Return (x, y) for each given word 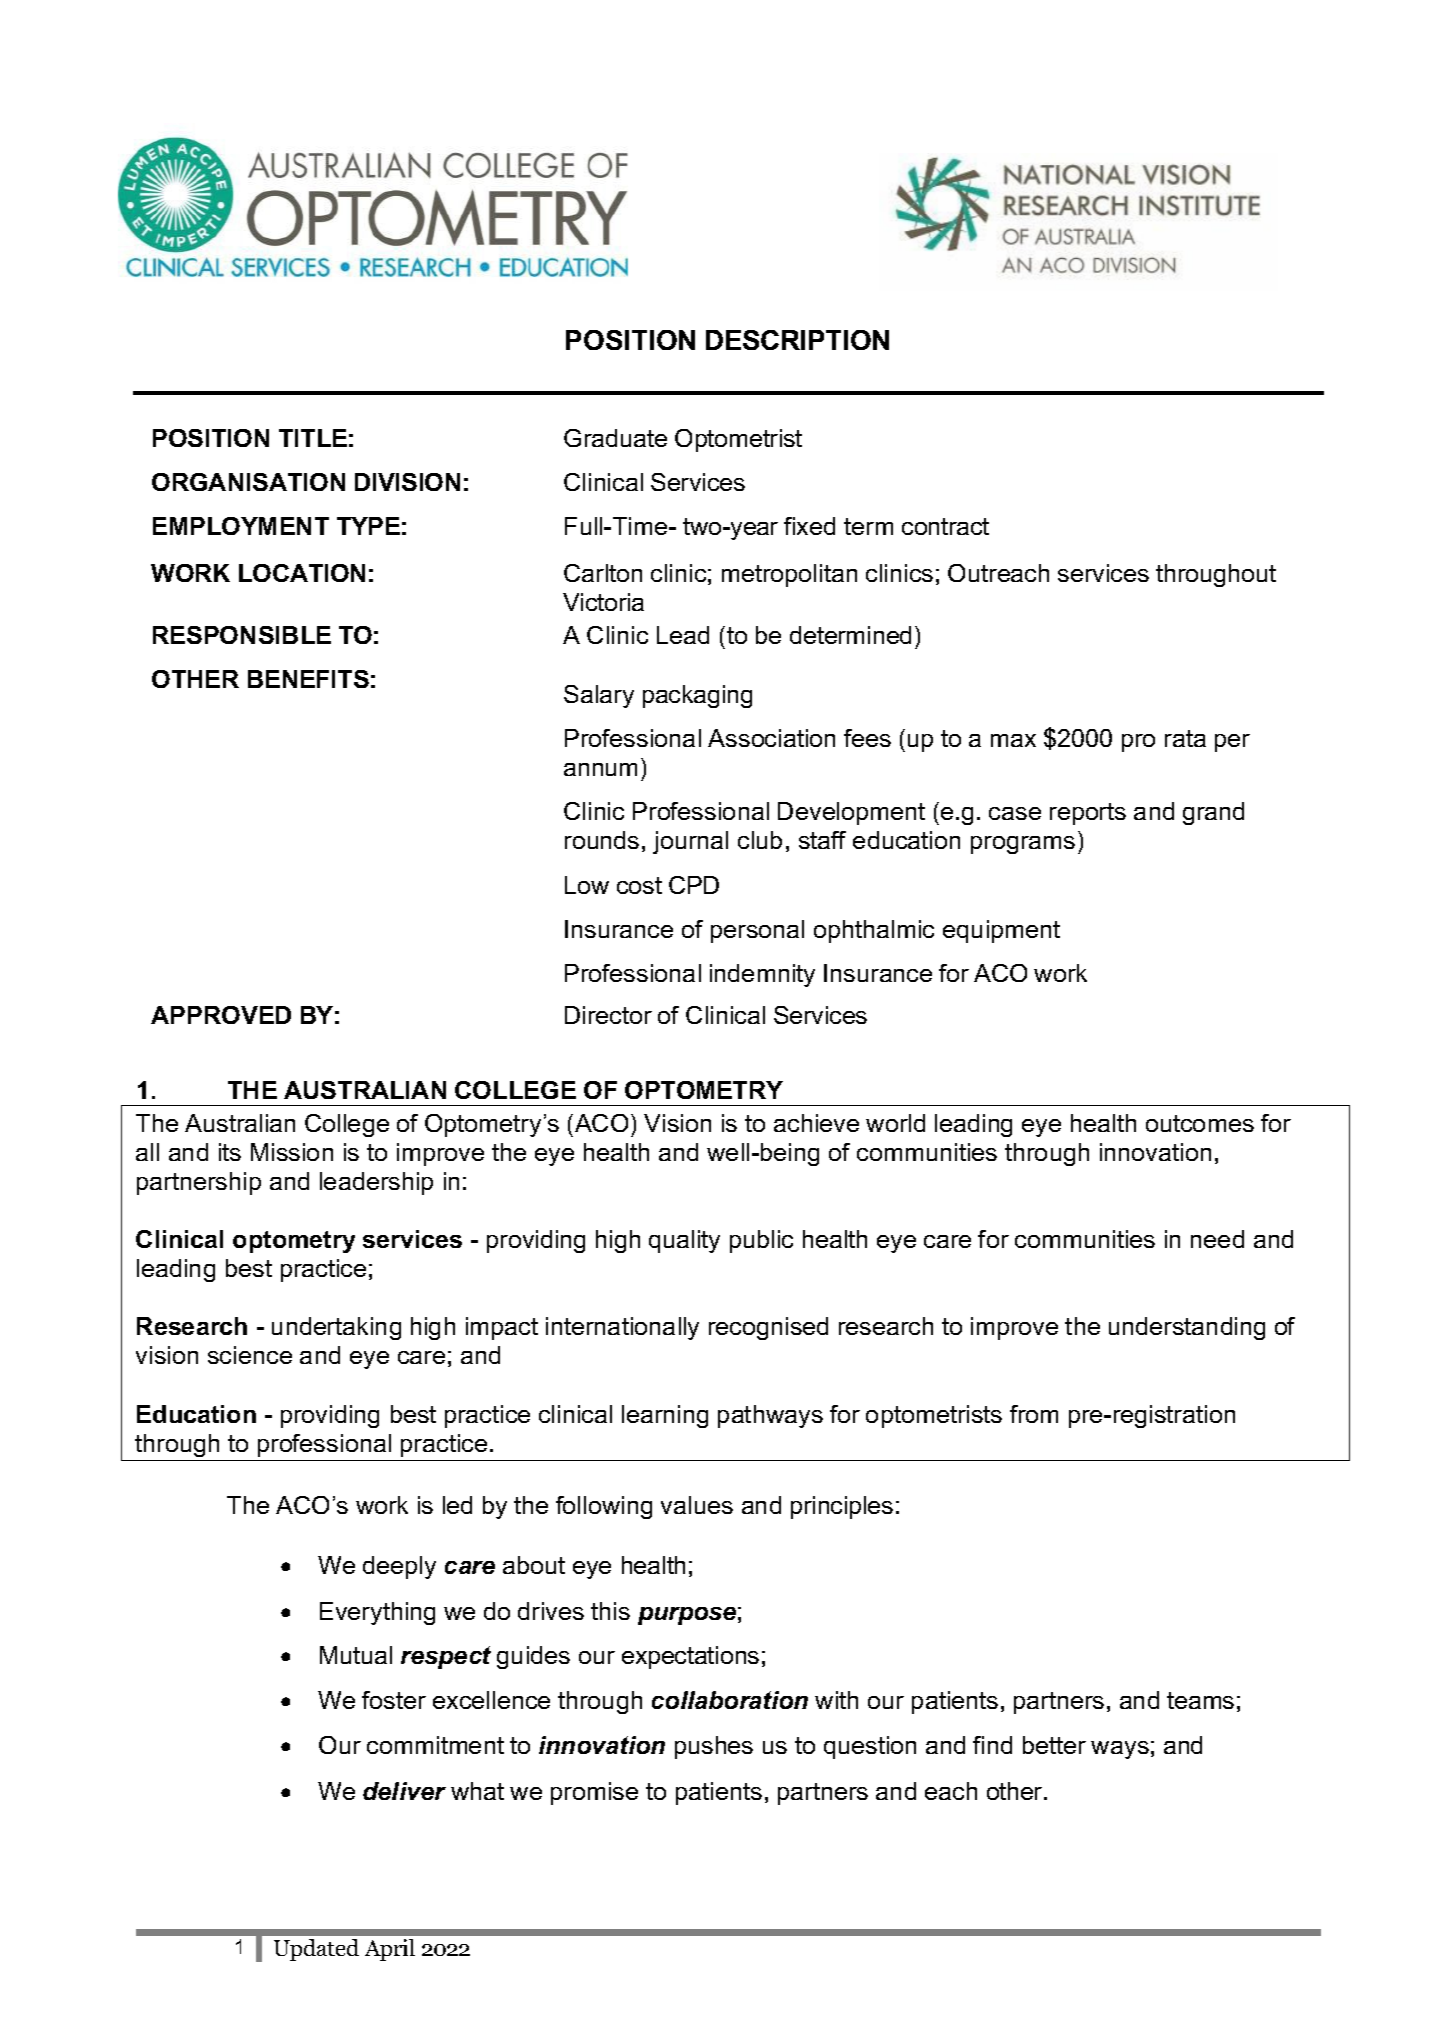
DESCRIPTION (797, 340)
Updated (316, 1950)
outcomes (1200, 1123)
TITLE (313, 438)
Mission (292, 1152)
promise (594, 1793)
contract (945, 526)
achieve (816, 1123)
